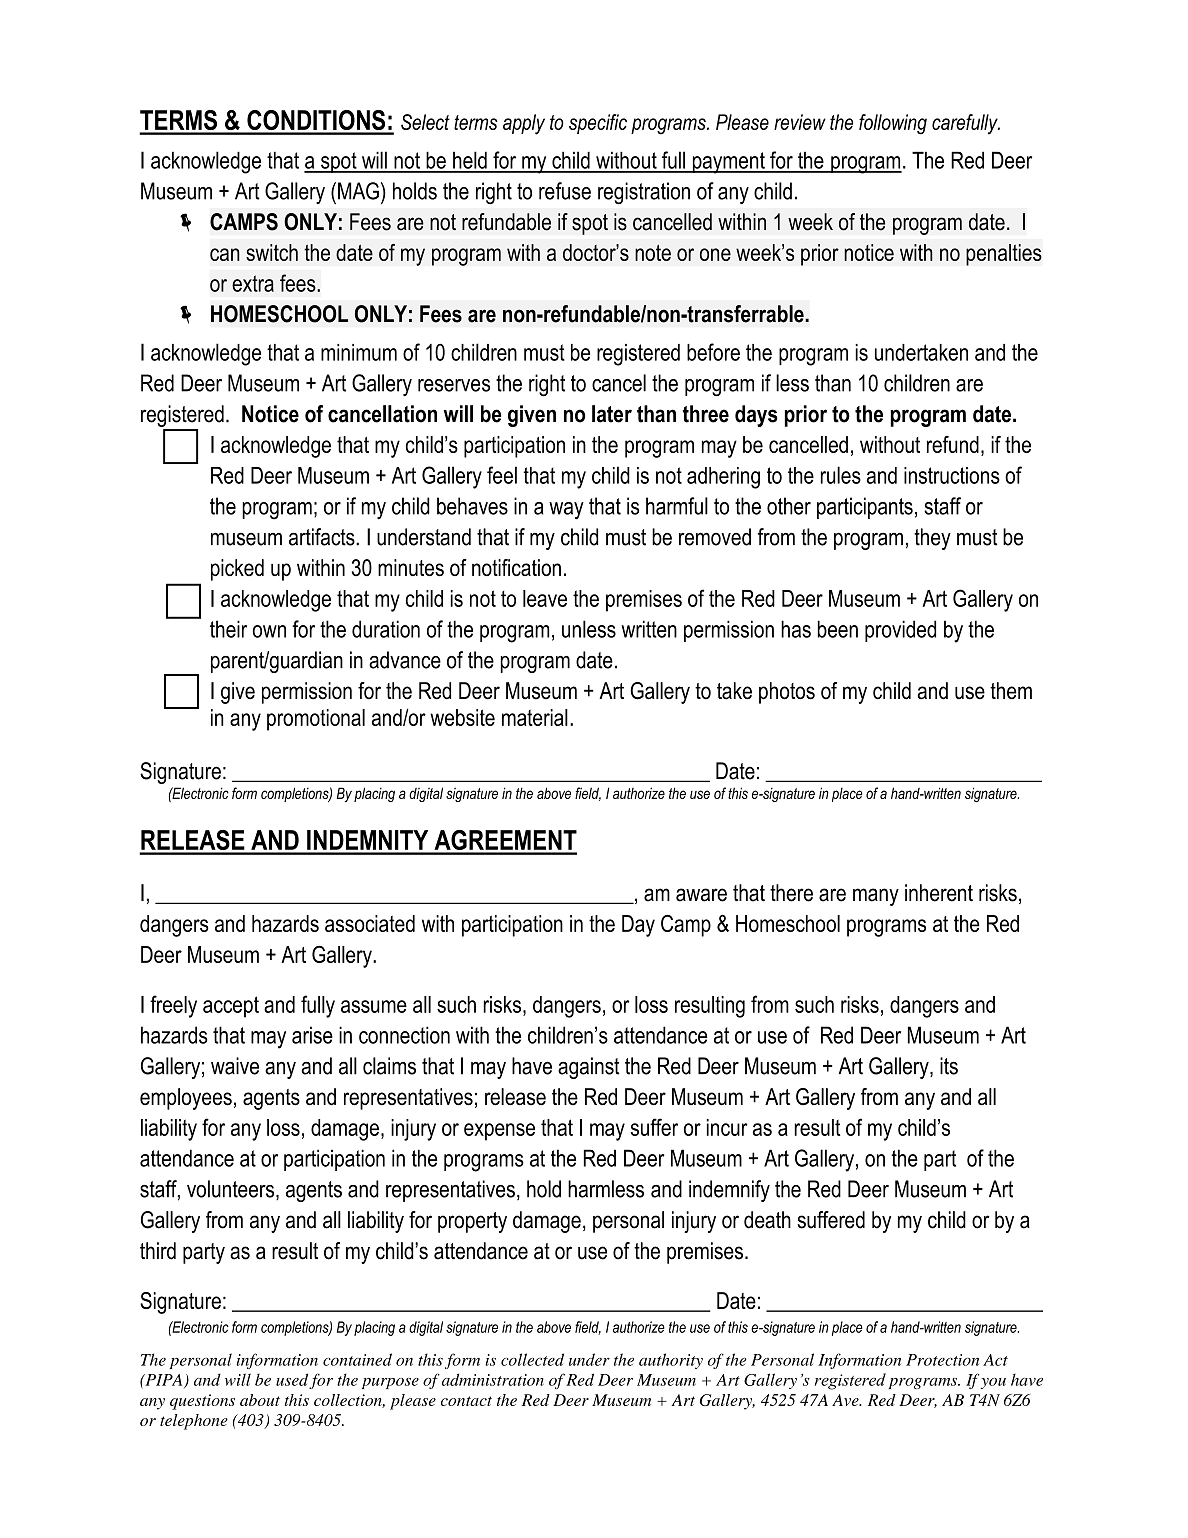 This page has width=1188, height=1538. What do you see at coordinates (260, 1400) in the page?
I see `about` at bounding box center [260, 1400].
